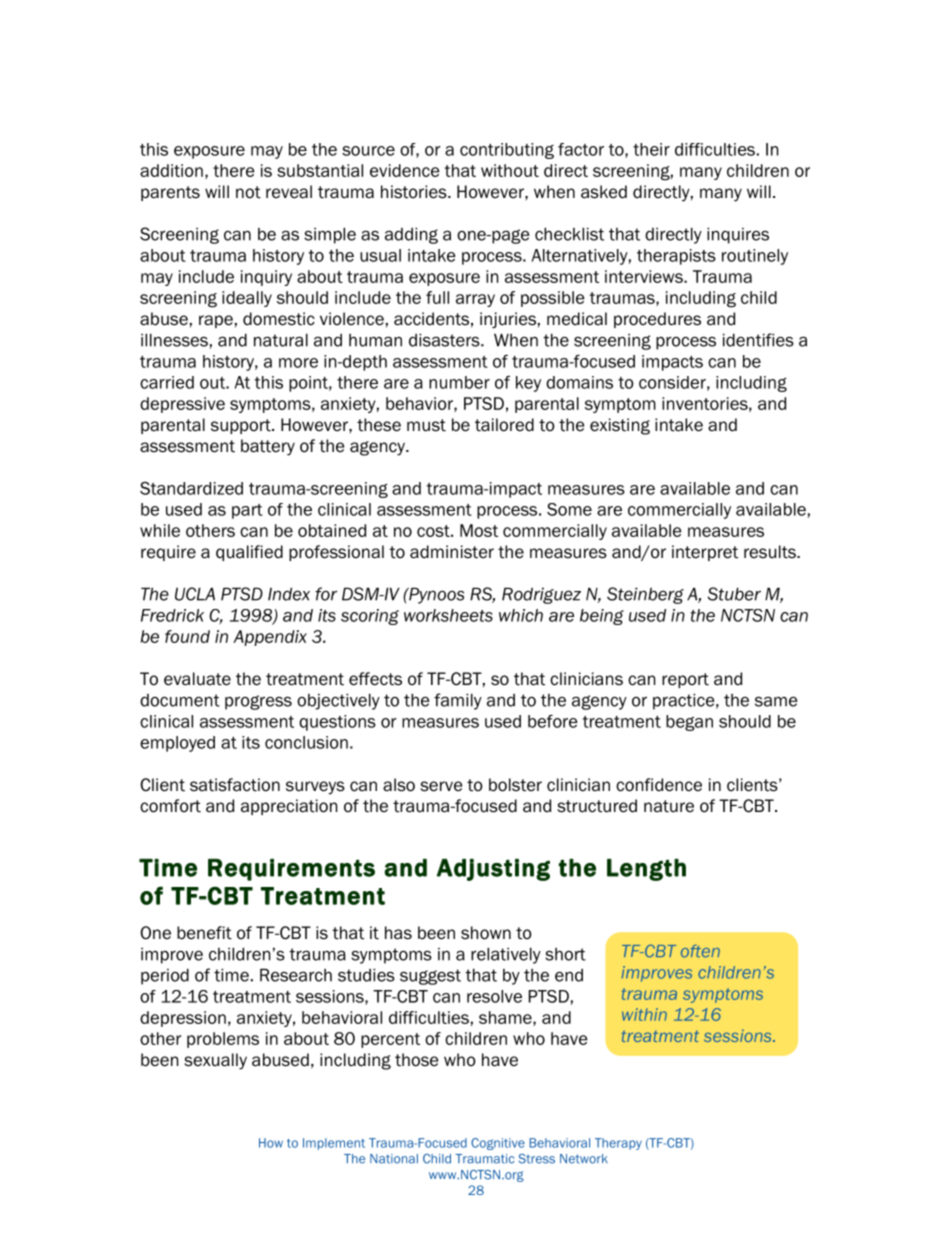 The width and height of the document is (952, 1233). Describe the element at coordinates (669, 806) in the document. I see `nature` at that location.
